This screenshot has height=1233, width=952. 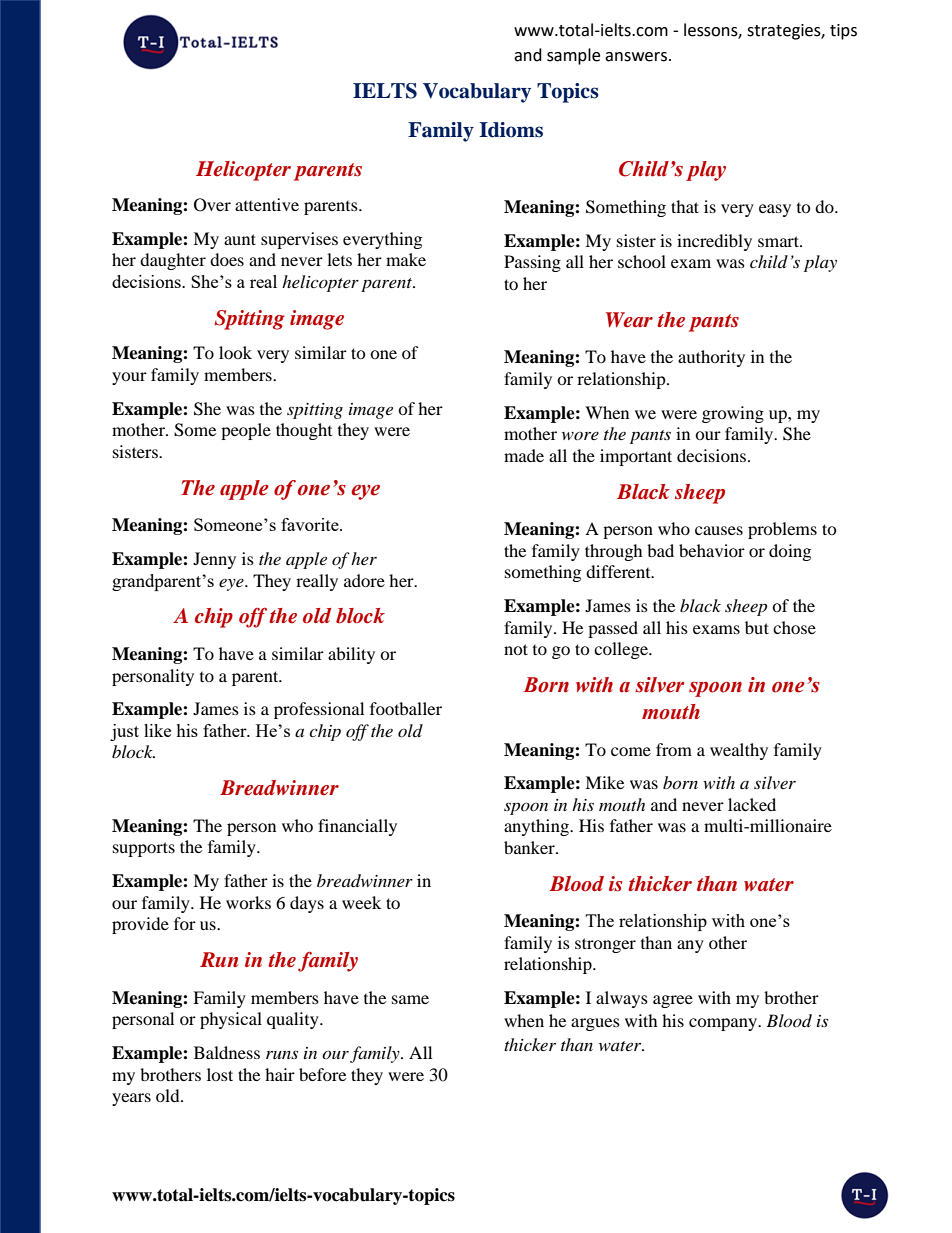 What do you see at coordinates (524, 455) in the screenshot?
I see `made` at bounding box center [524, 455].
